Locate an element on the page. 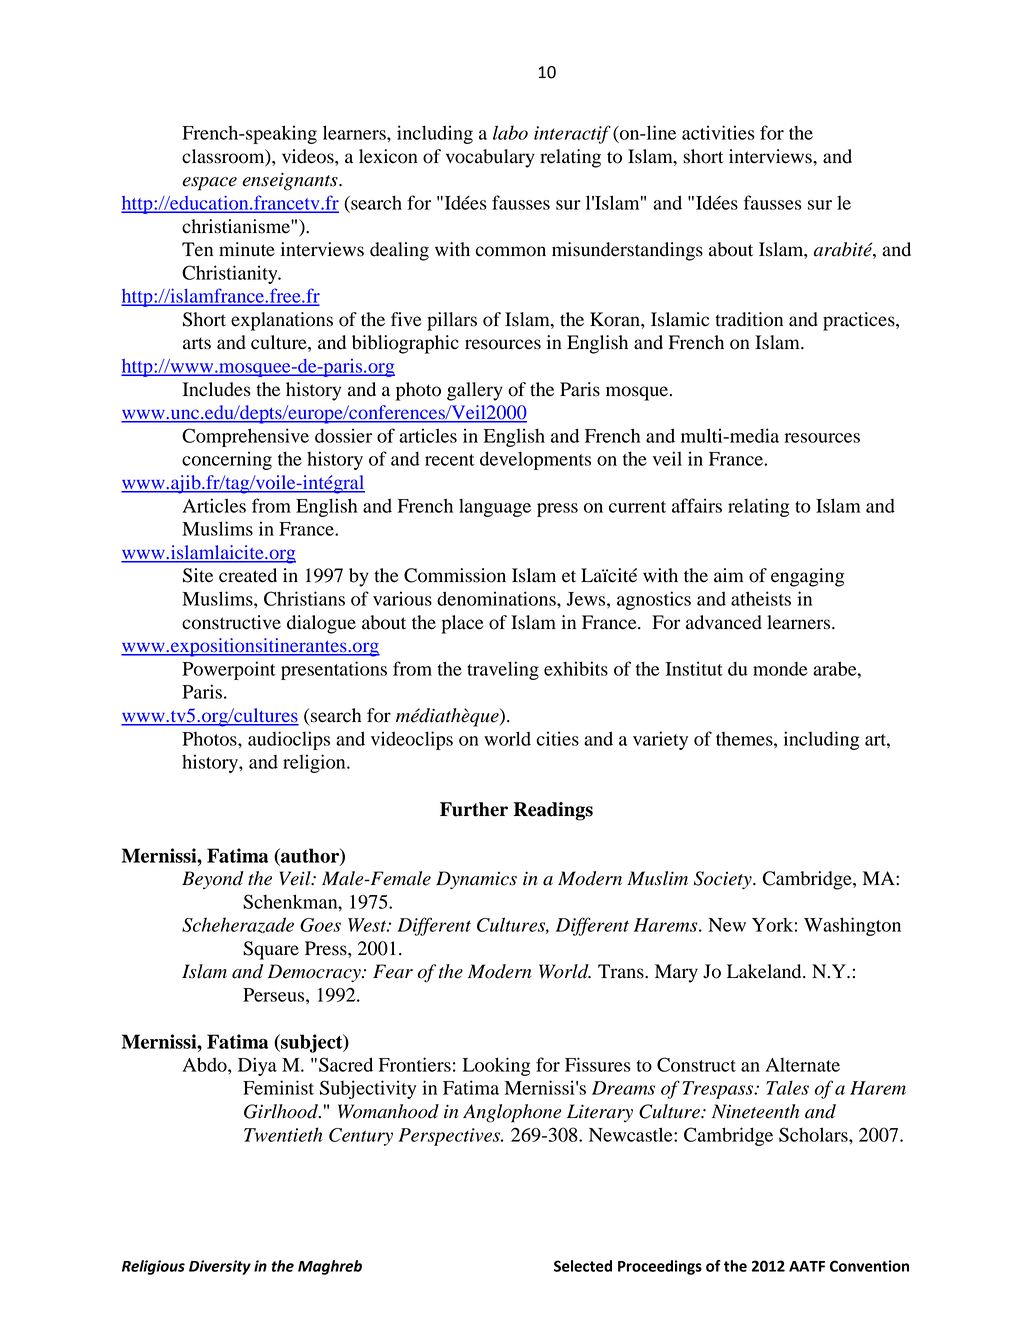  Diversity is located at coordinates (220, 1267).
